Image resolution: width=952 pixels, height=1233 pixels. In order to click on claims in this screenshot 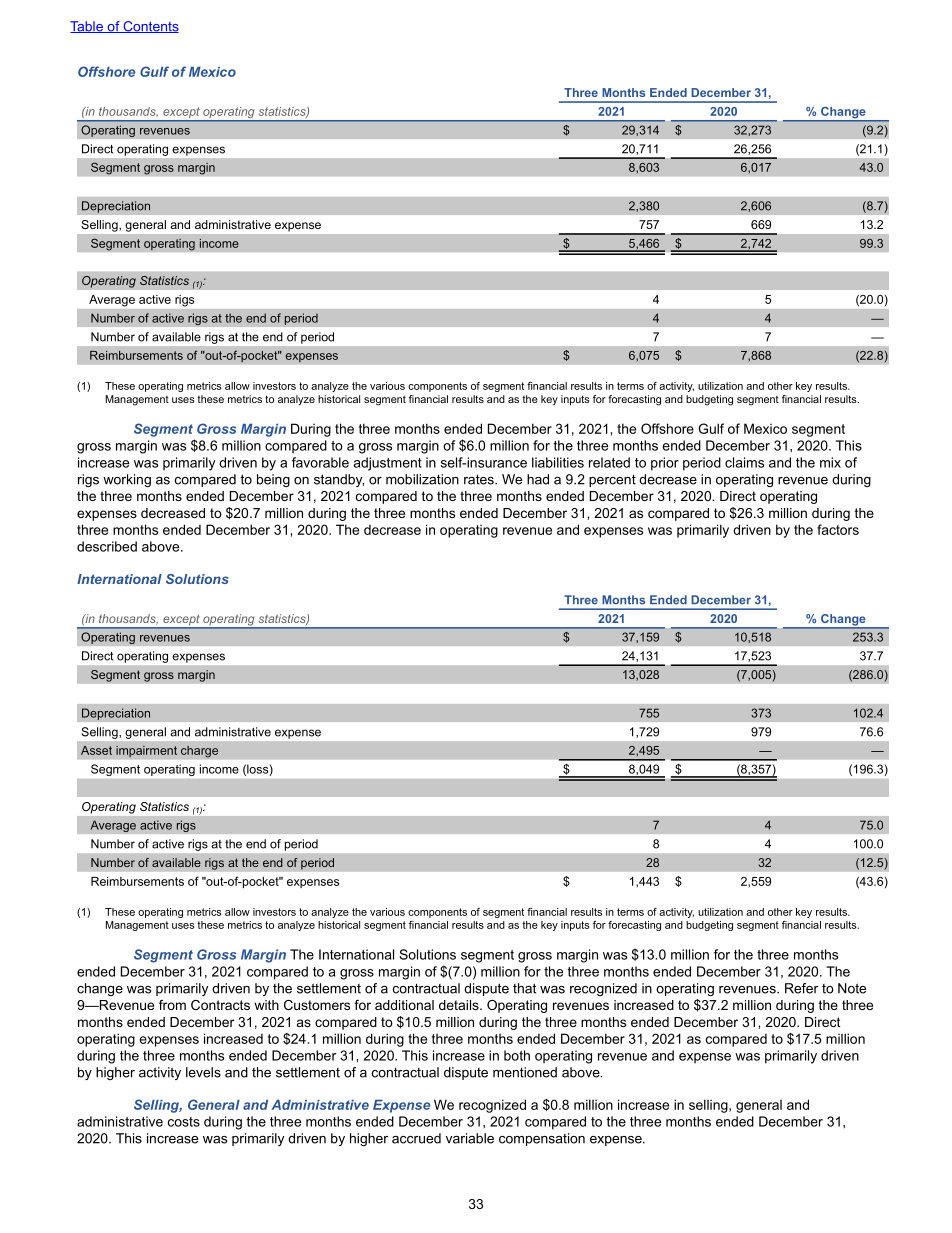, I will do `click(744, 462)`.
